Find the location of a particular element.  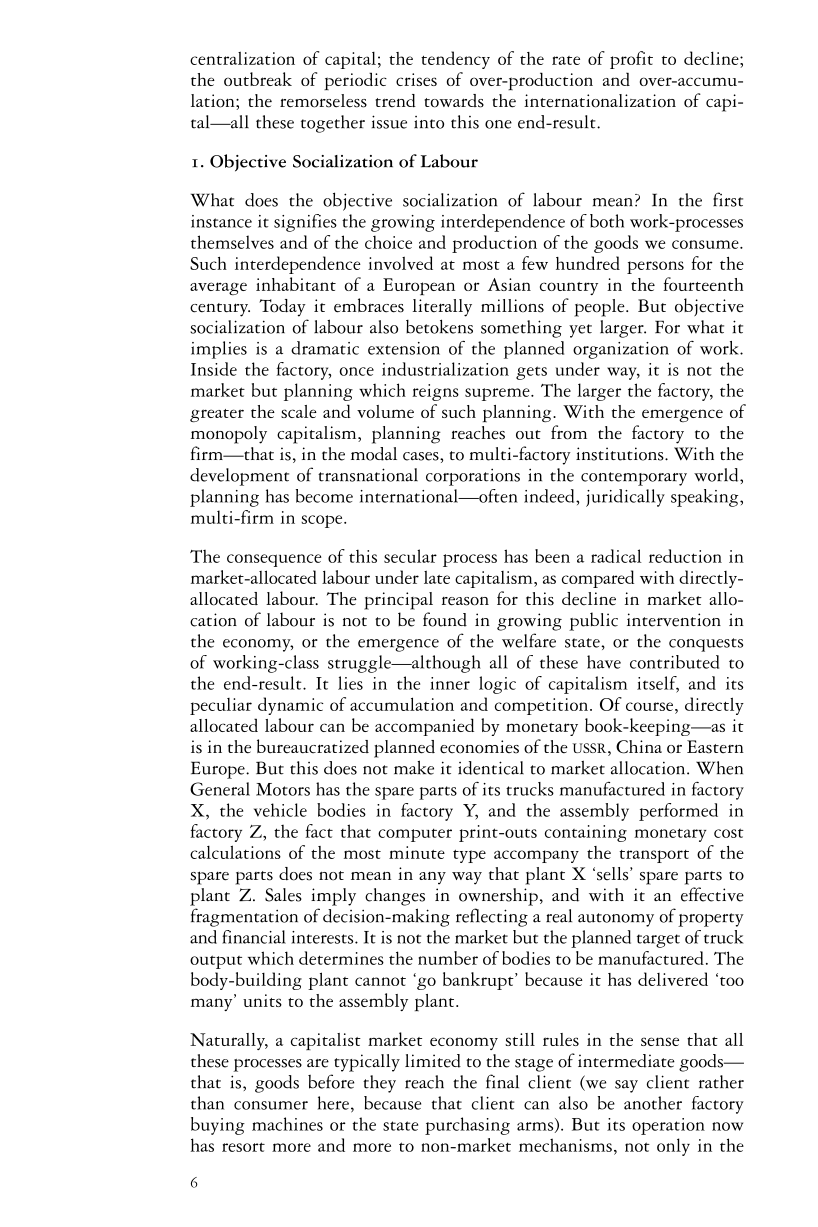

outbreak is located at coordinates (258, 79).
